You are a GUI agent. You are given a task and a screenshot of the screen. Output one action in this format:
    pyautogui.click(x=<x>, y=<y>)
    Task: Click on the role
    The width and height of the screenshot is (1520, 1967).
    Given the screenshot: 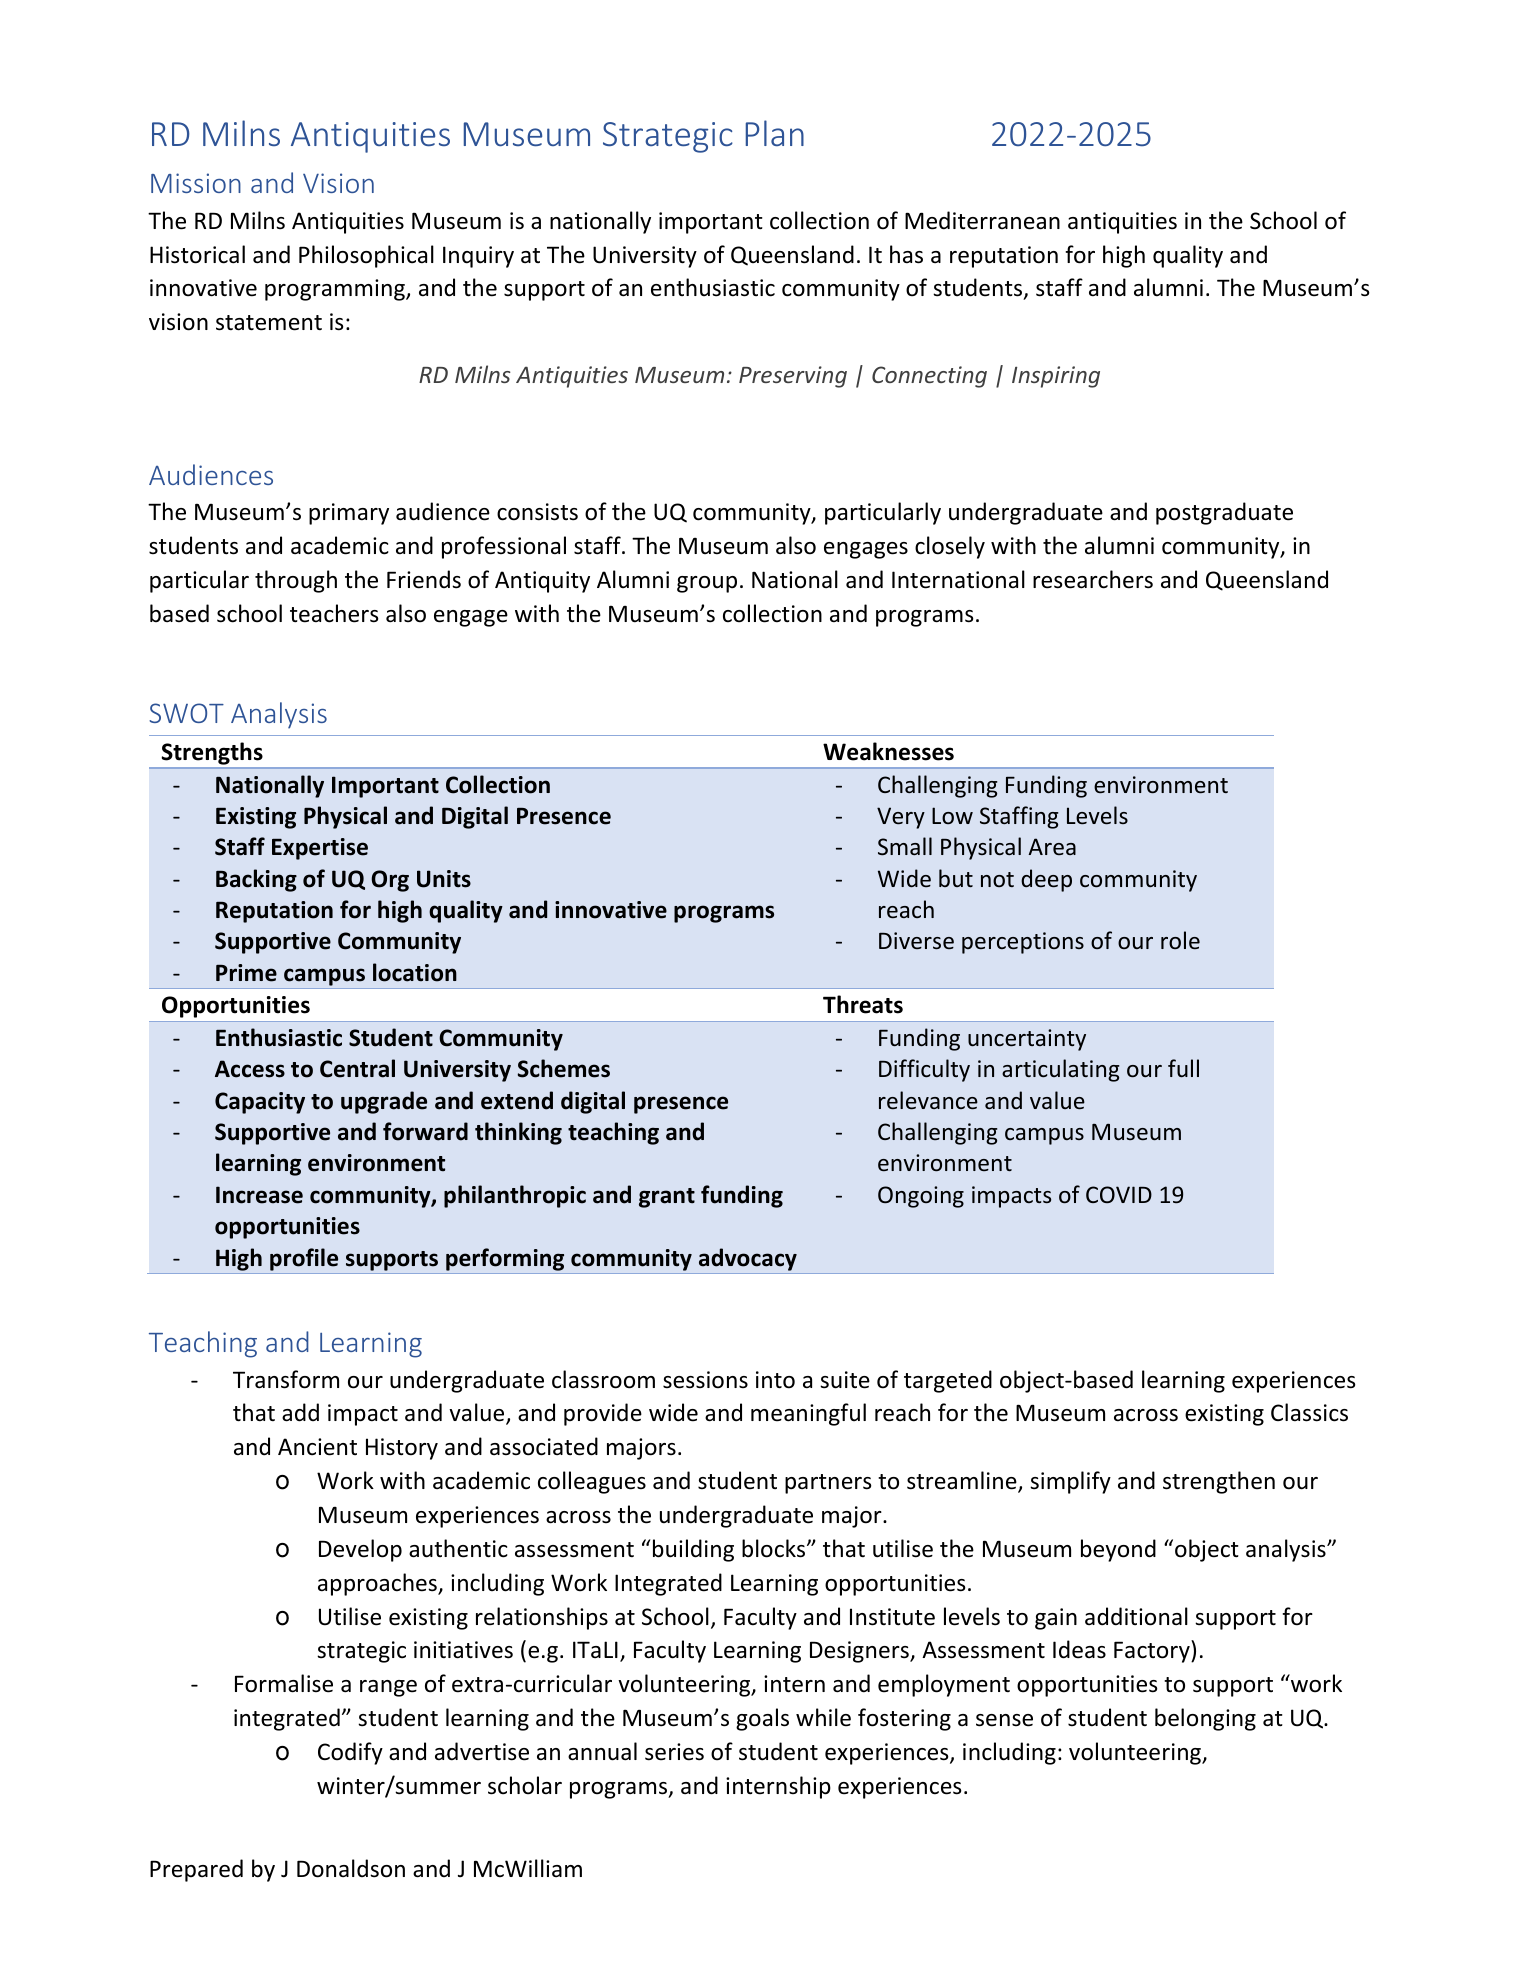 What is the action you would take?
    pyautogui.click(x=1180, y=940)
